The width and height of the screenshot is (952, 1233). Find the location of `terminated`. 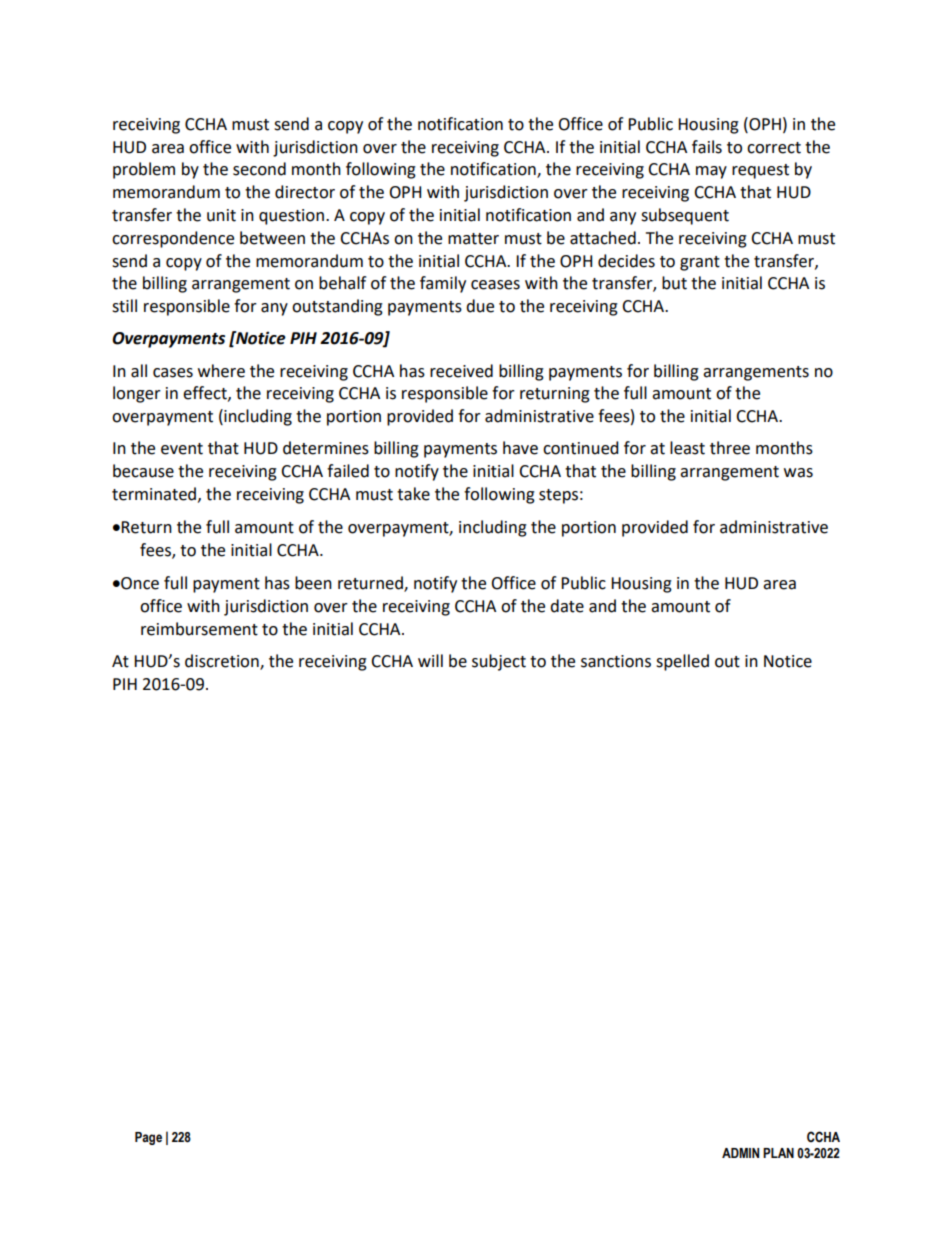

terminated is located at coordinates (154, 494).
